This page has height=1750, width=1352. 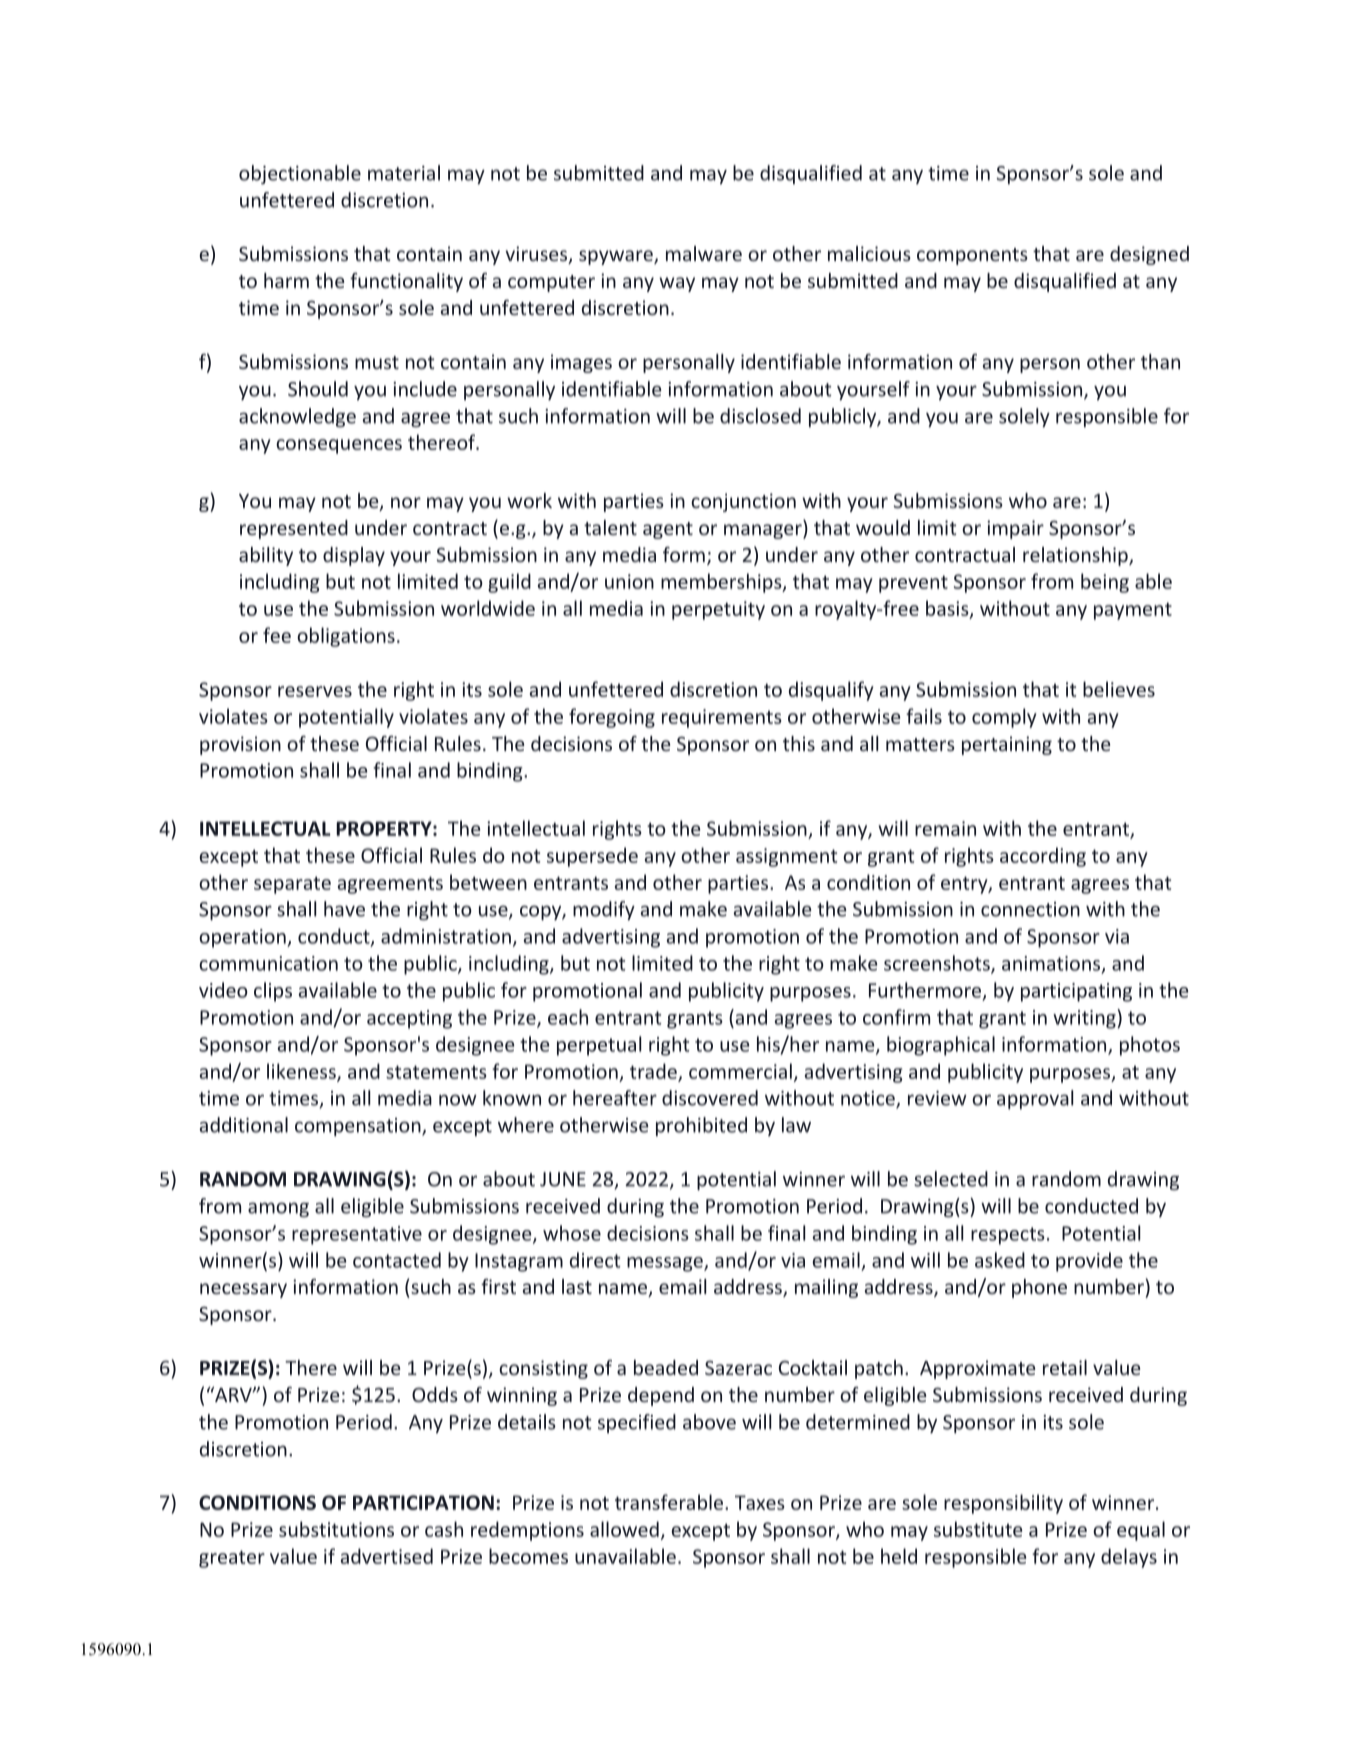 I want to click on perpetuity, so click(x=718, y=610).
